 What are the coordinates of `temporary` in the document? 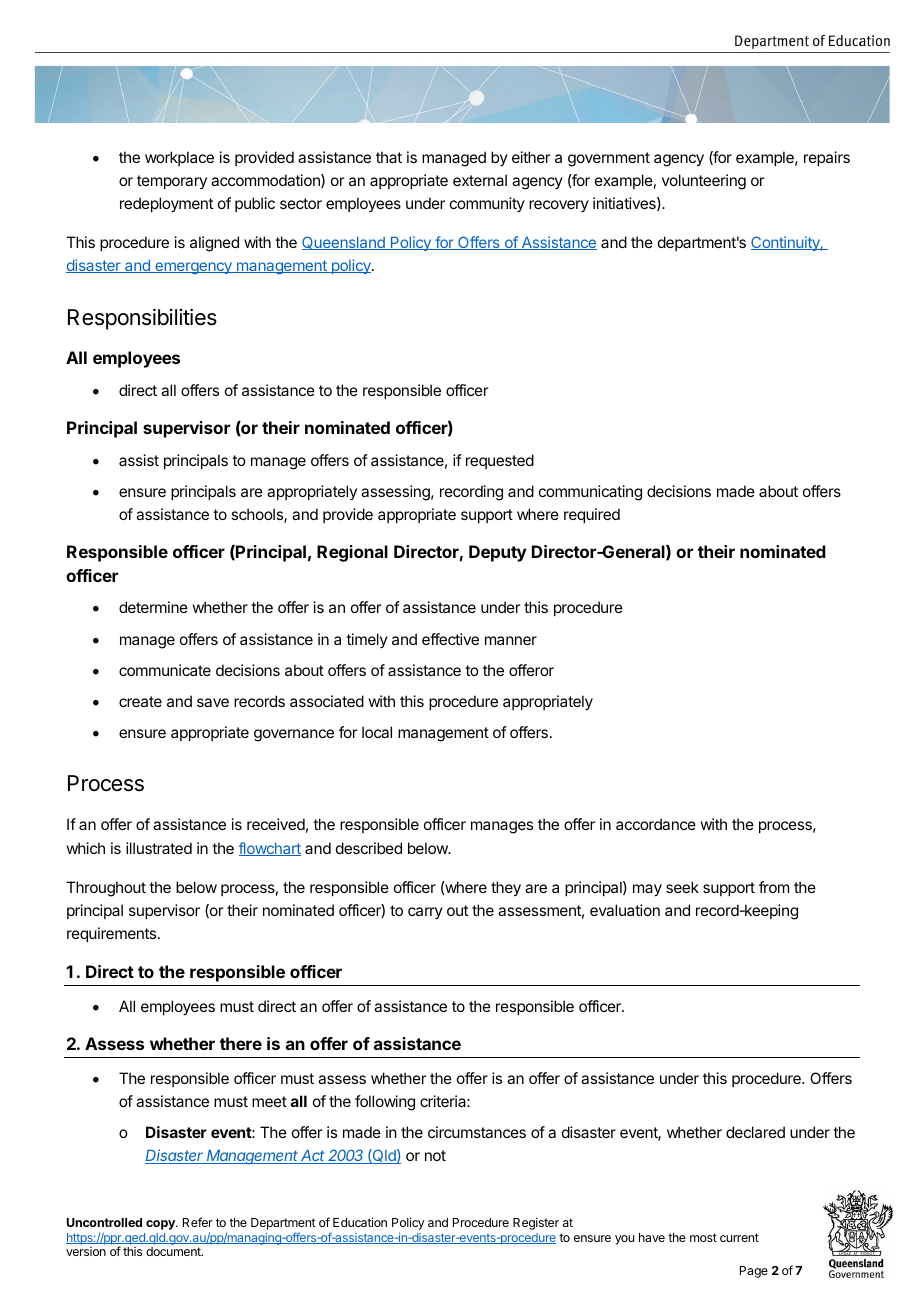 It's located at (172, 182).
